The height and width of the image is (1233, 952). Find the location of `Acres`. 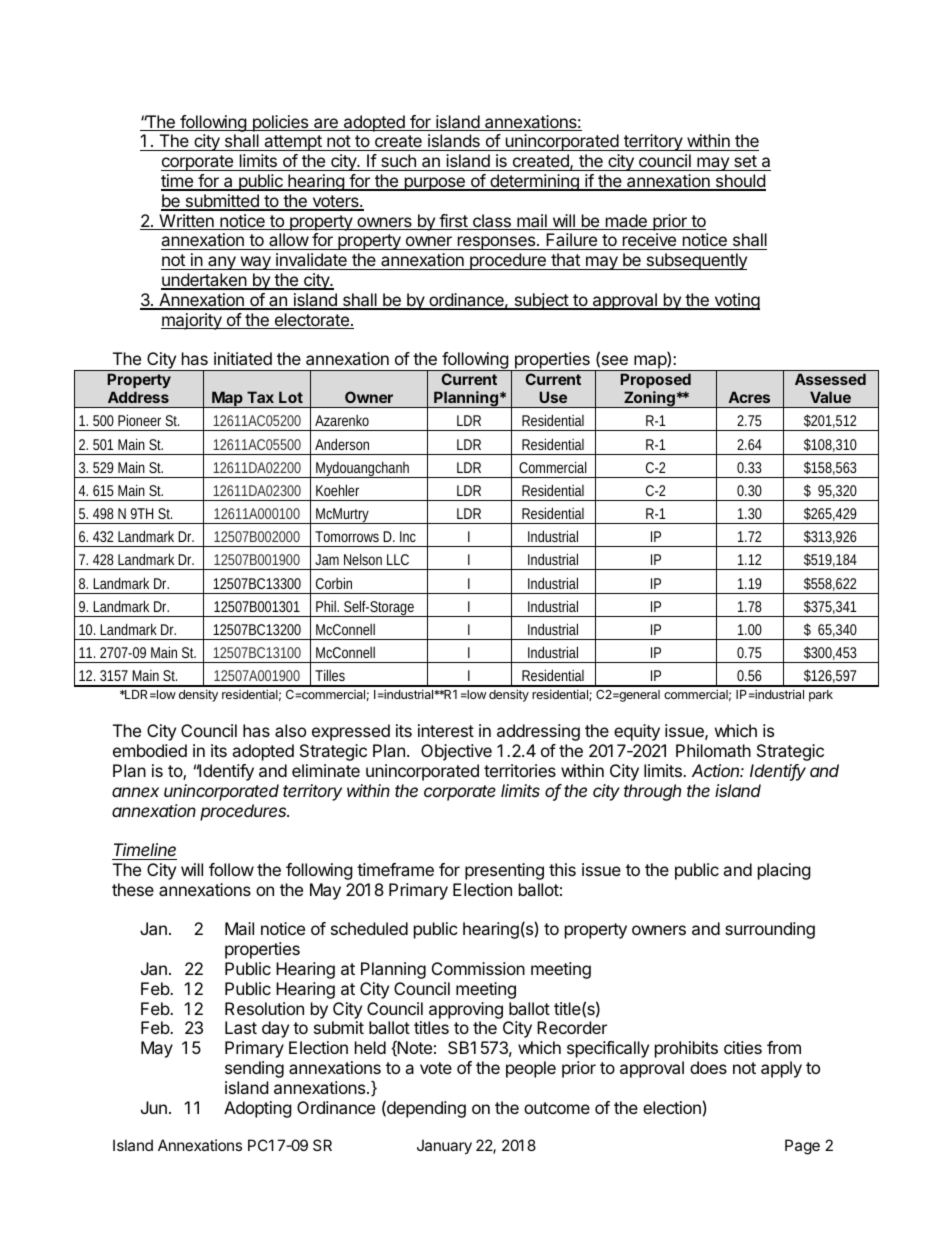

Acres is located at coordinates (749, 397).
